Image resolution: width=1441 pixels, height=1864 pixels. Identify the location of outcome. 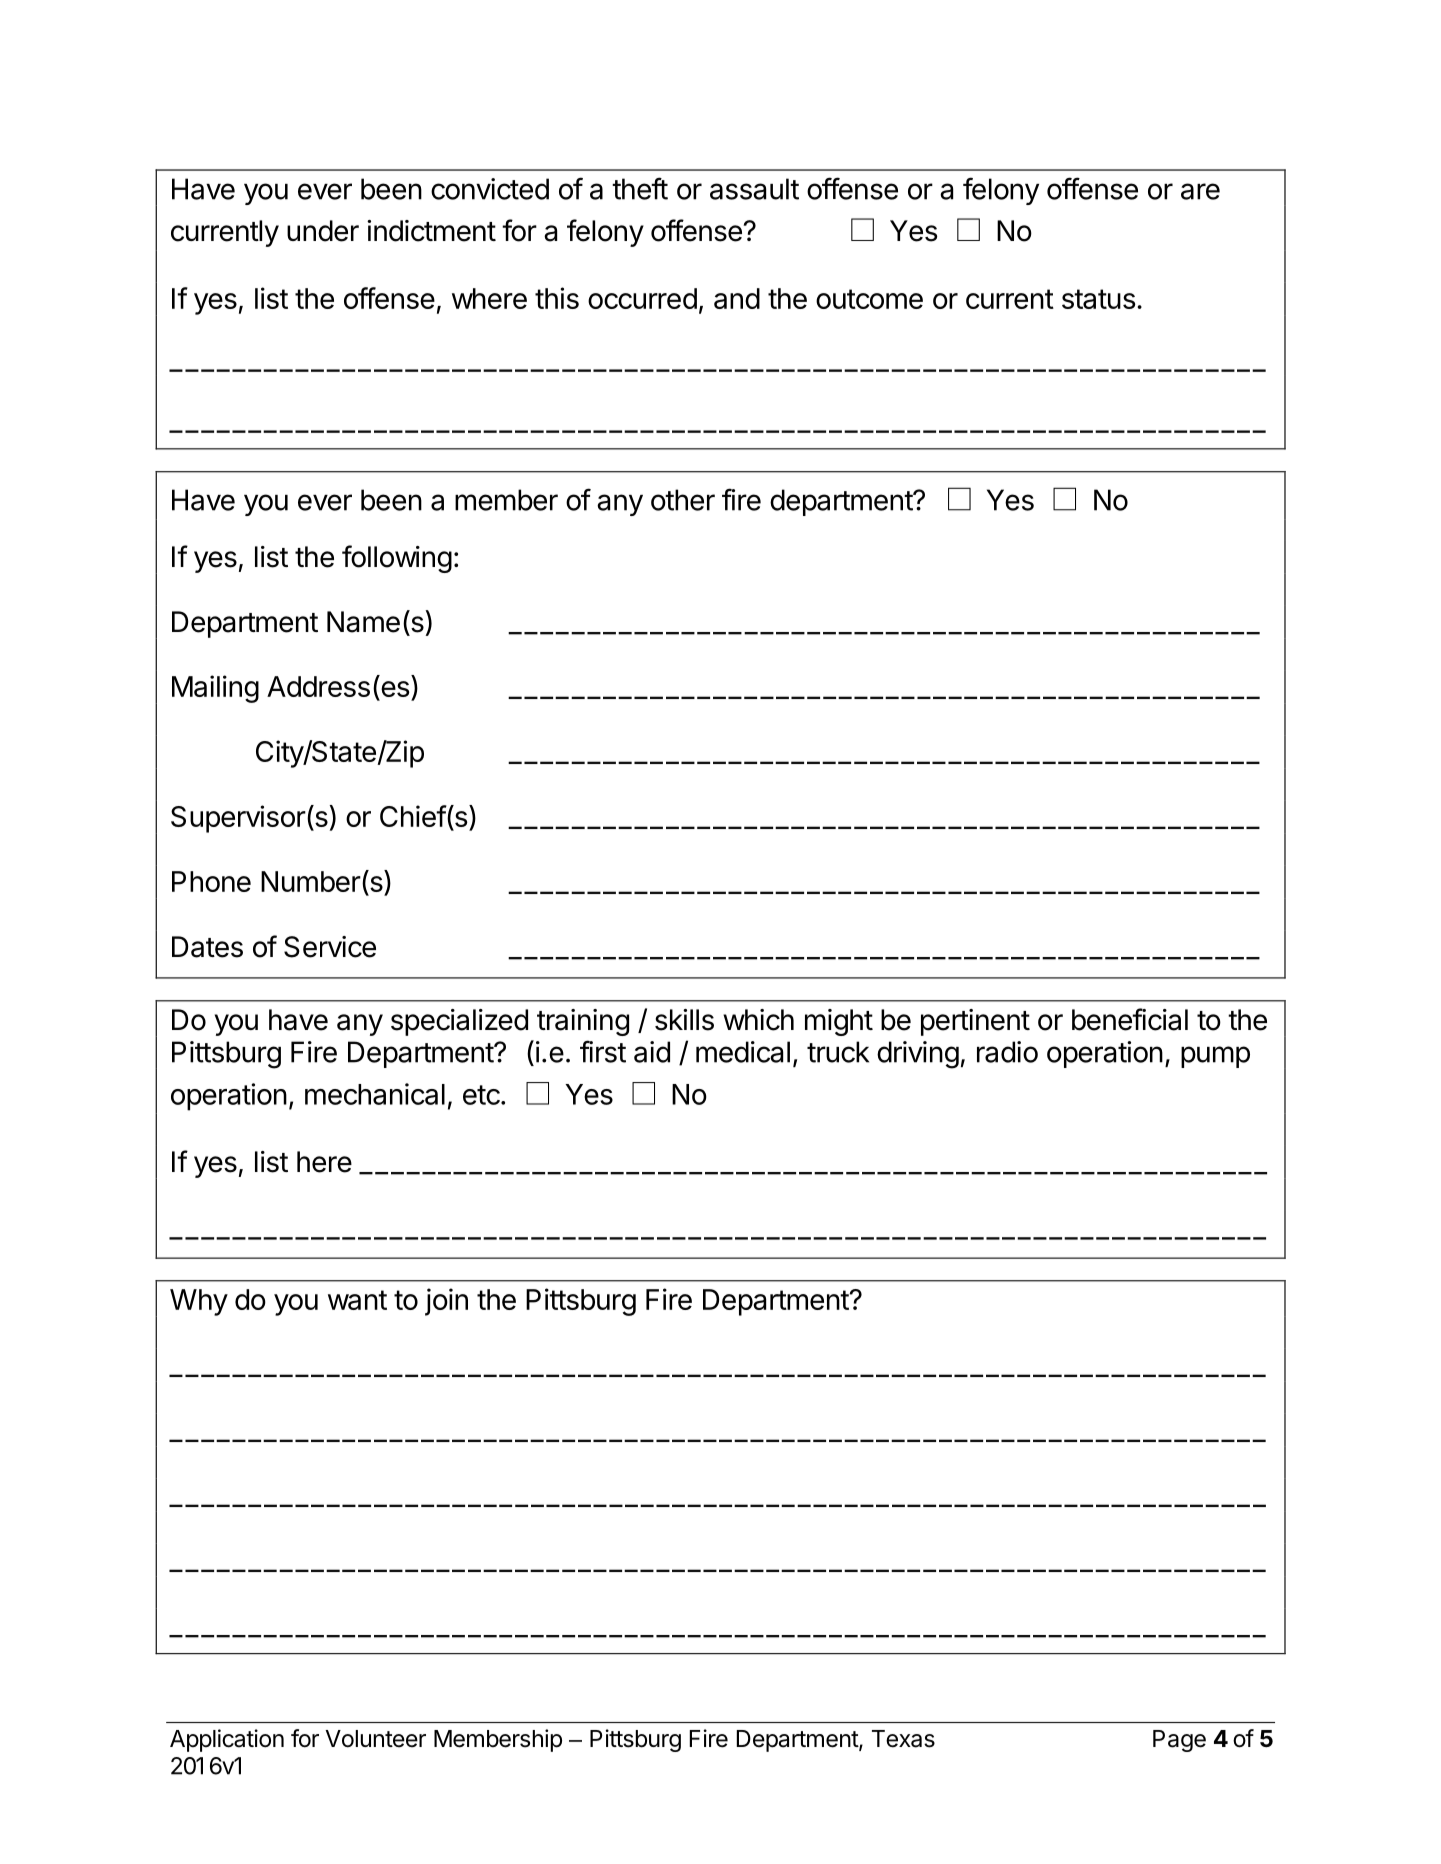
(869, 299).
